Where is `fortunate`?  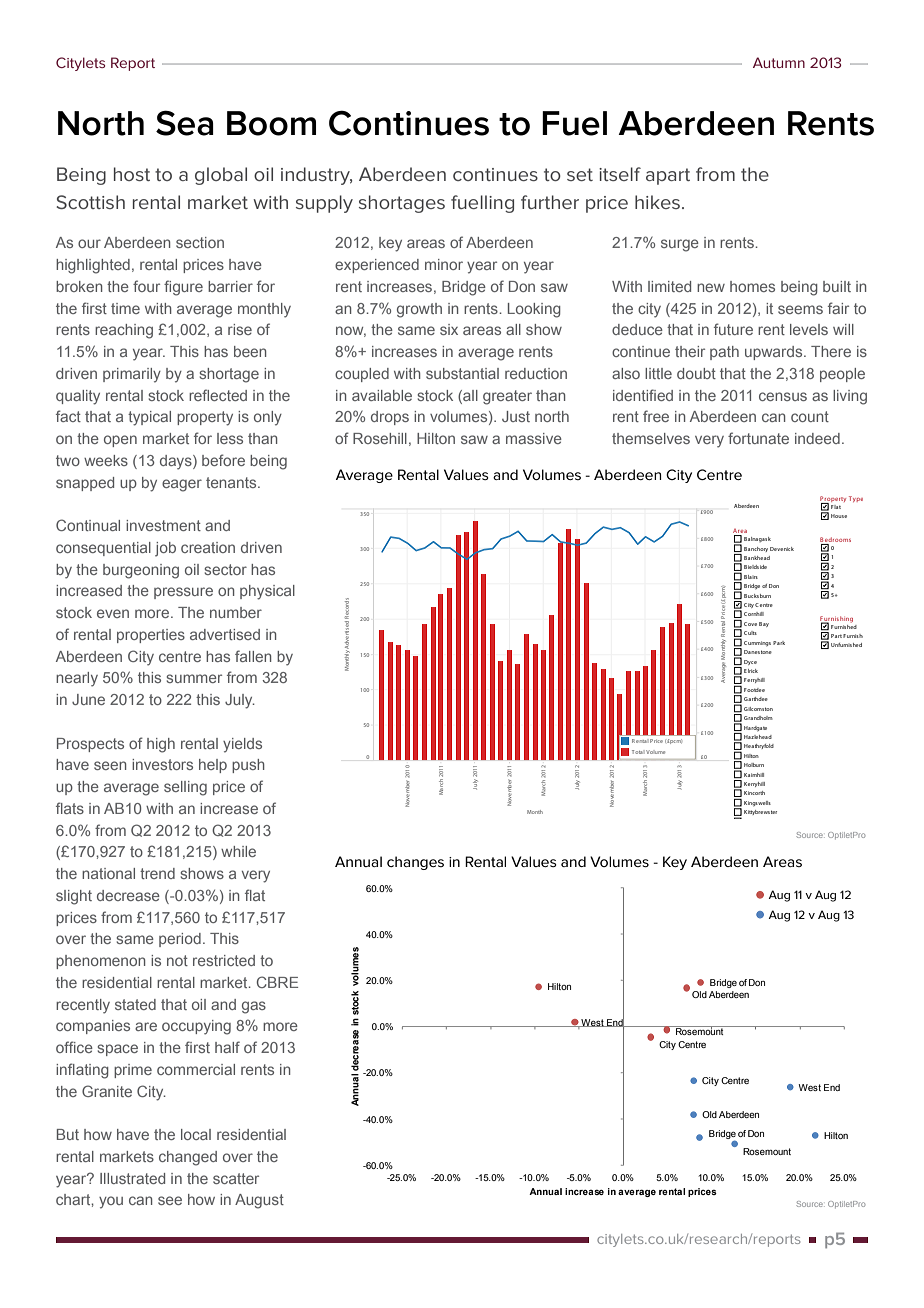
fortunate is located at coordinates (758, 438).
